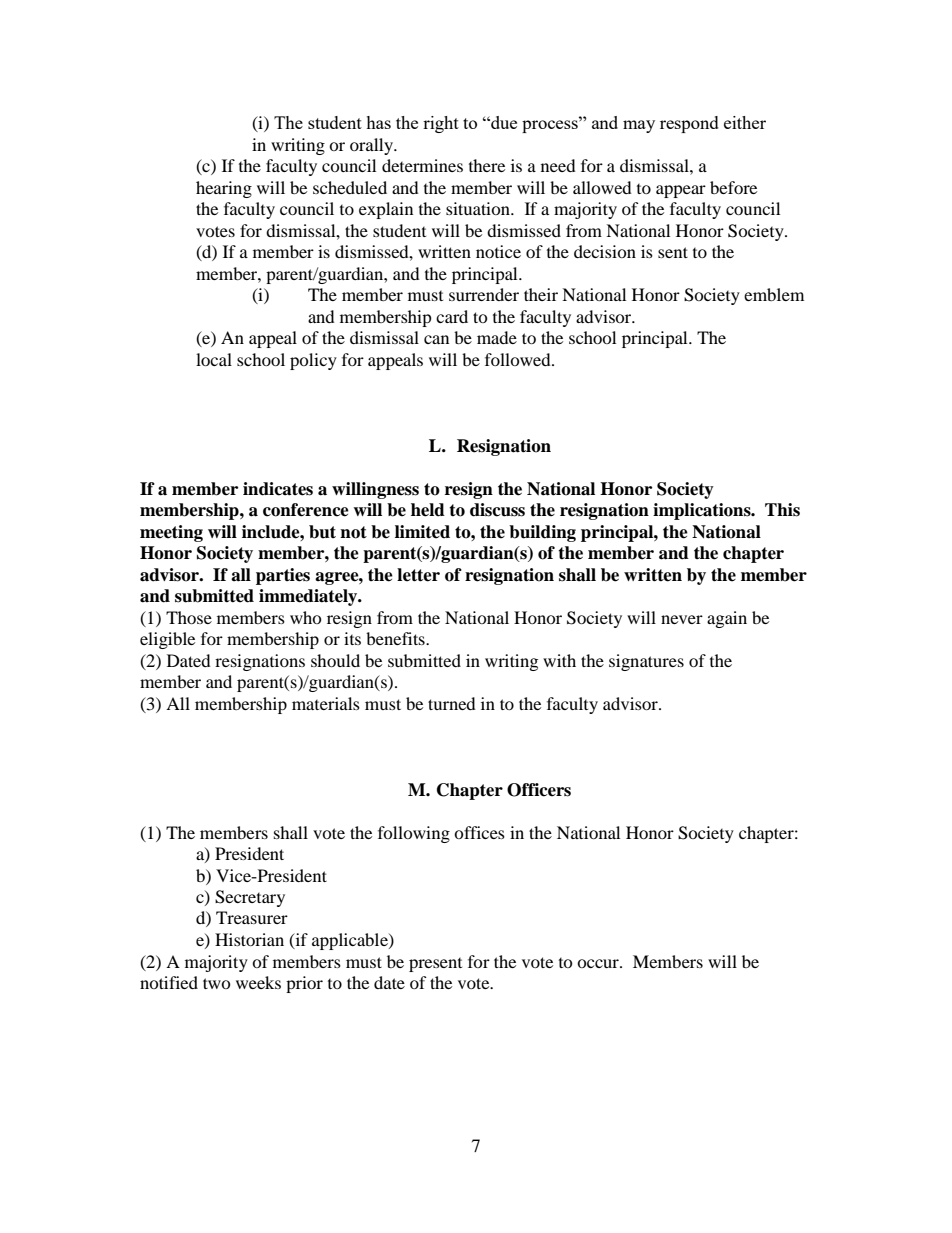 The image size is (952, 1233). Describe the element at coordinates (646, 662) in the screenshot. I see `signatures` at that location.
